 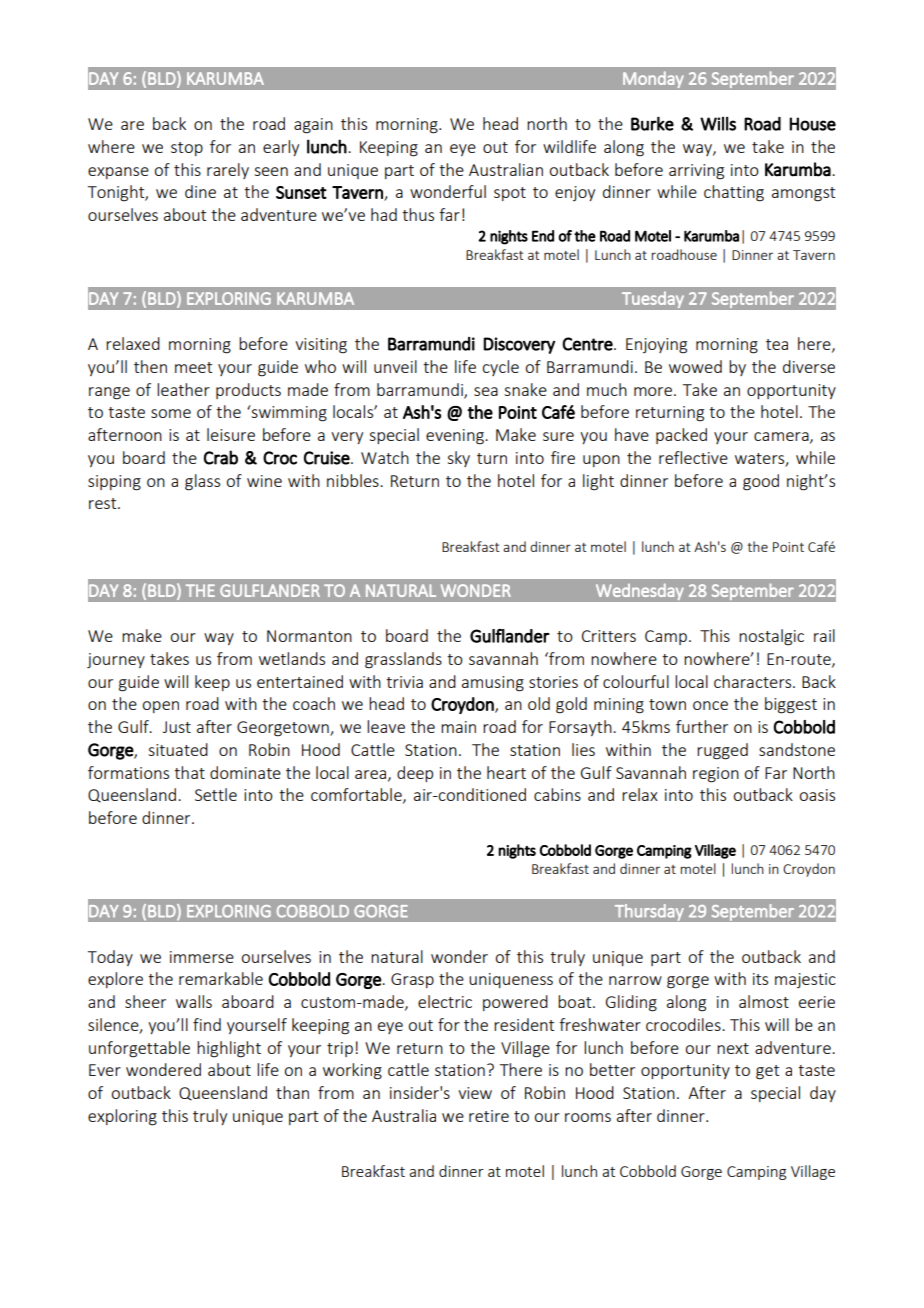 What do you see at coordinates (761, 482) in the screenshot?
I see `good` at bounding box center [761, 482].
